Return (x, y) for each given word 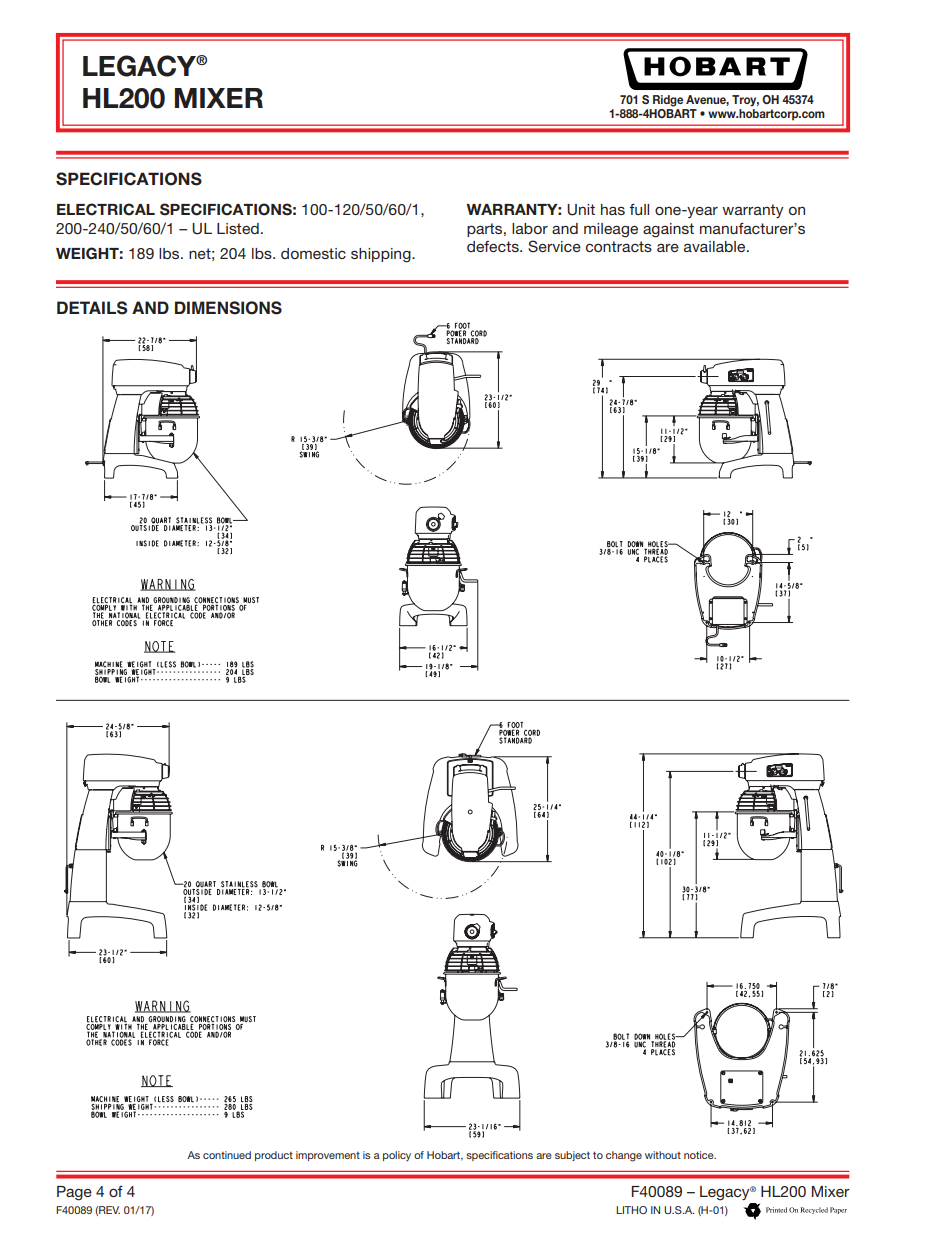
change (624, 1156)
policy (397, 1156)
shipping (382, 255)
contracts (619, 246)
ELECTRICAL (106, 209)
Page (74, 1193)
